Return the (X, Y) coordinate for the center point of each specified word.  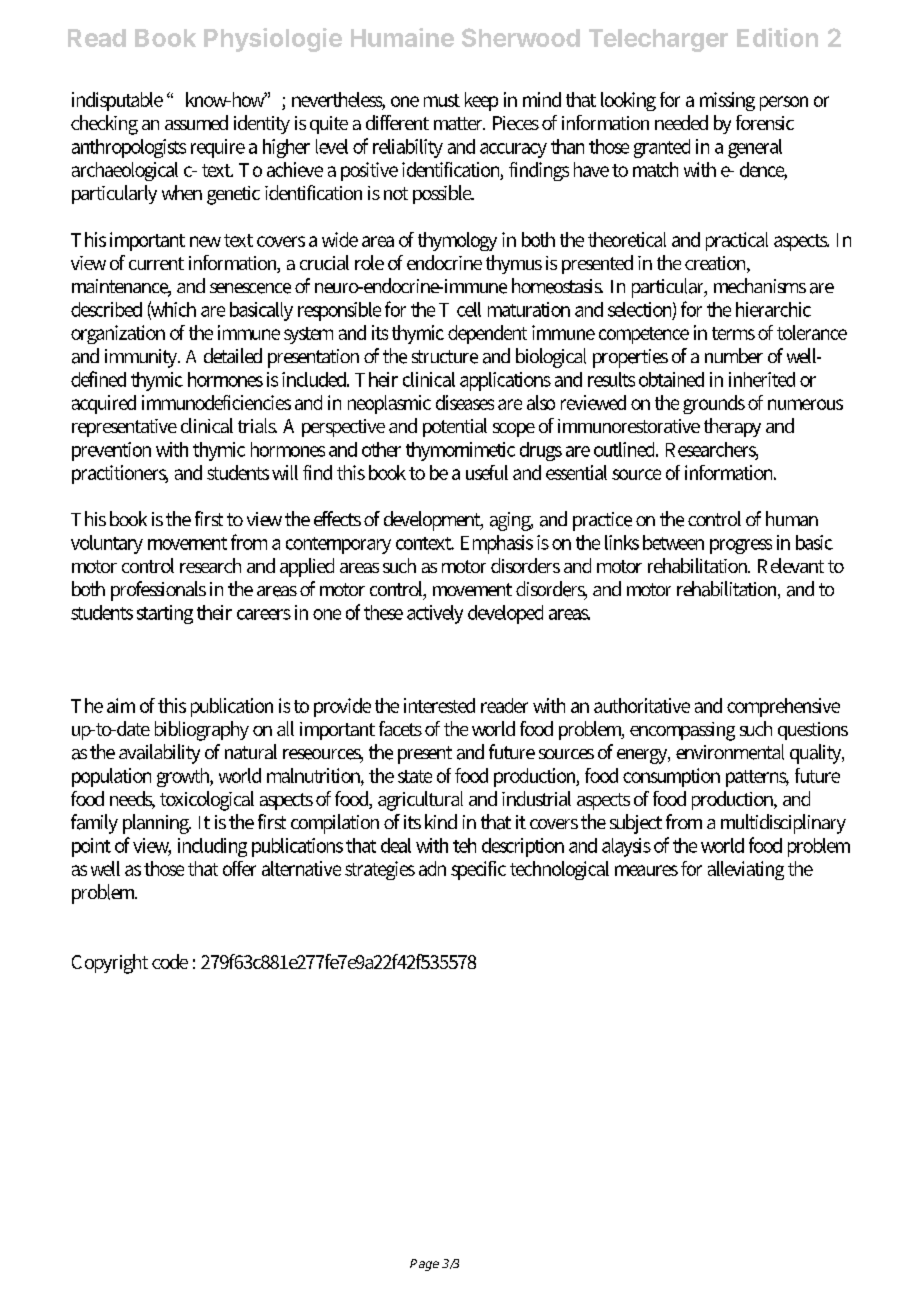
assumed (196, 122)
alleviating (746, 870)
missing (727, 101)
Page (424, 1265)
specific (478, 870)
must (442, 100)
